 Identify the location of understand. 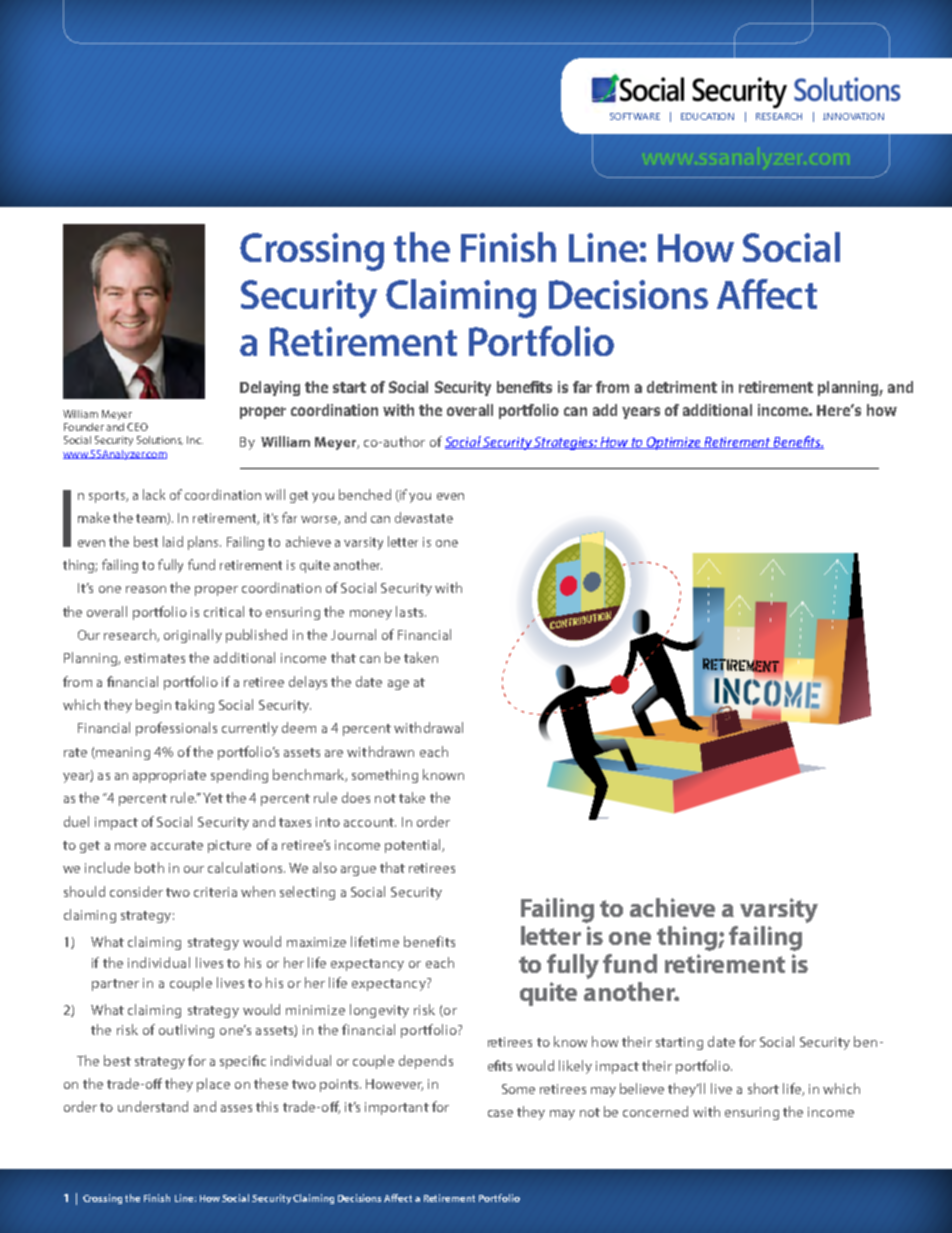
(153, 1106).
